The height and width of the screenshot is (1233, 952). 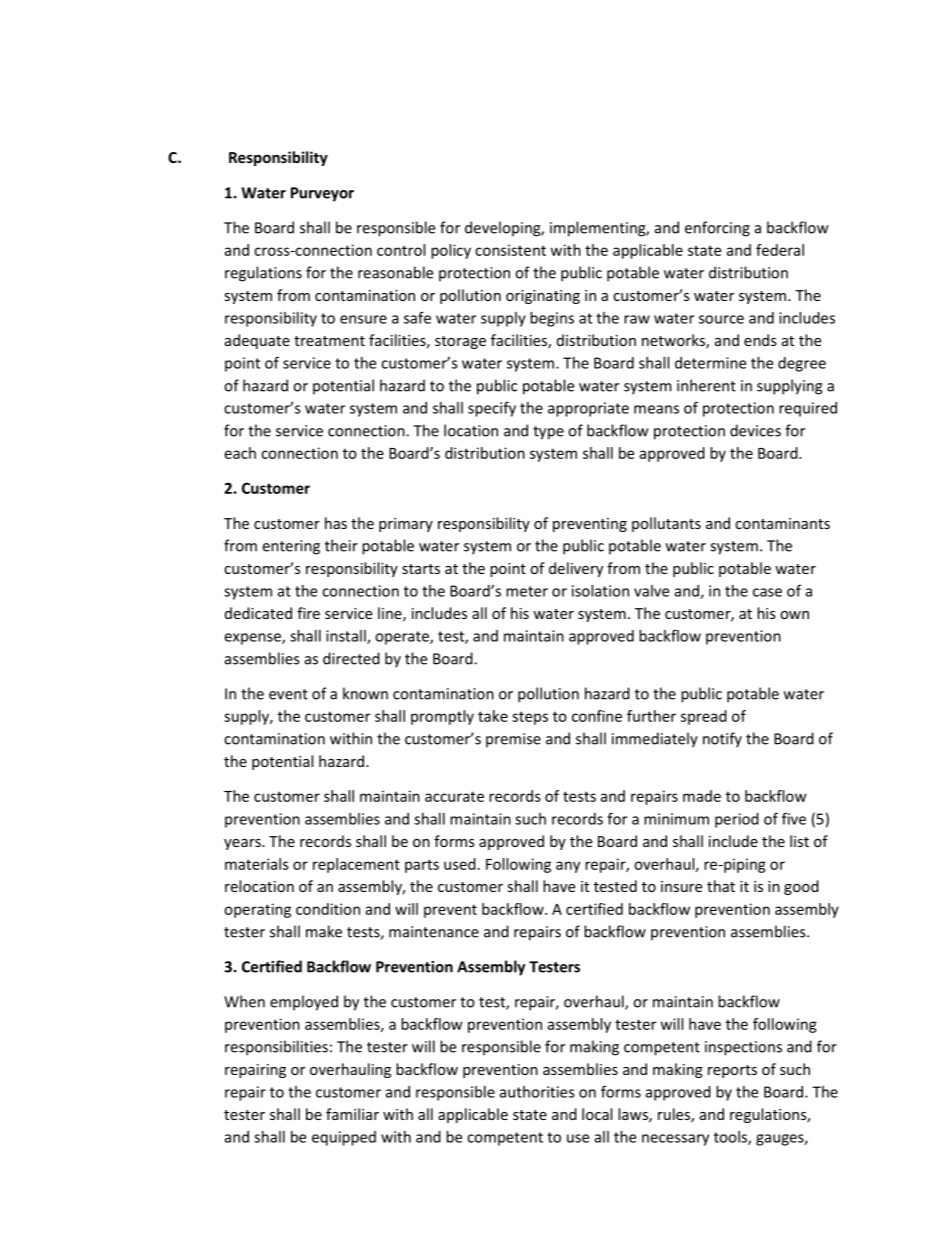 What do you see at coordinates (537, 1092) in the screenshot?
I see `authorities` at bounding box center [537, 1092].
